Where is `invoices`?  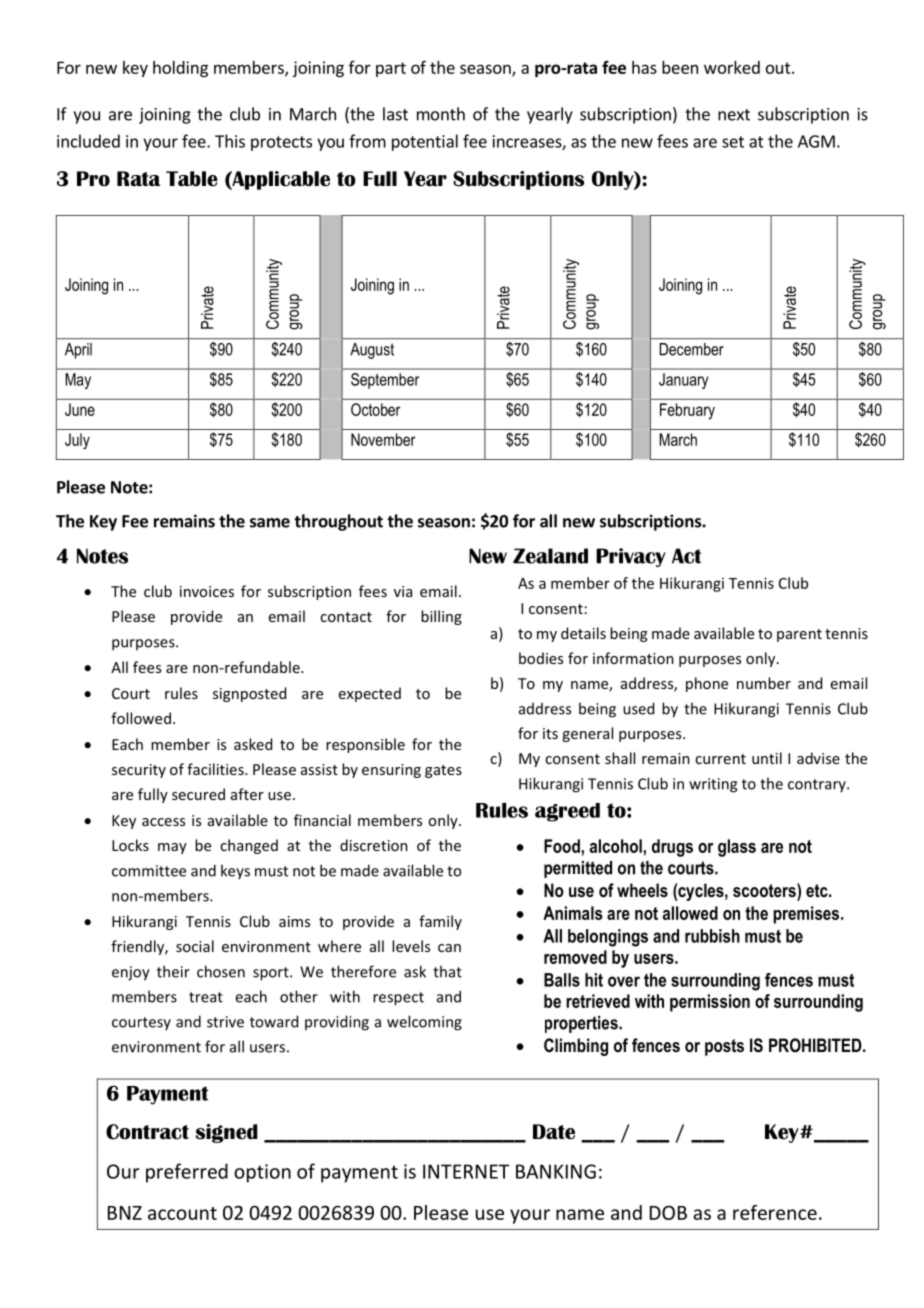
invoices is located at coordinates (207, 591).
